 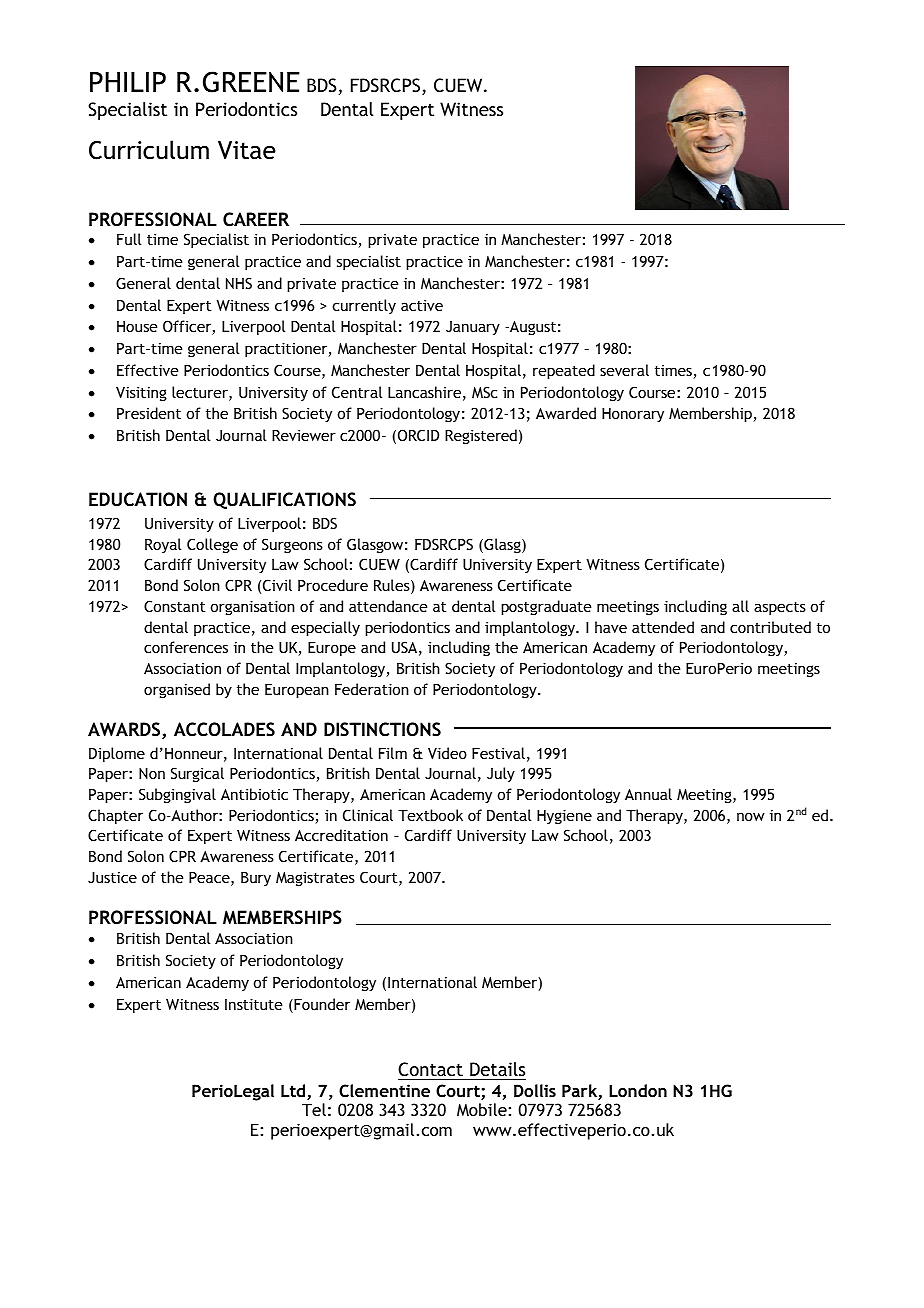 What do you see at coordinates (247, 150) in the image?
I see `Vitae` at bounding box center [247, 150].
